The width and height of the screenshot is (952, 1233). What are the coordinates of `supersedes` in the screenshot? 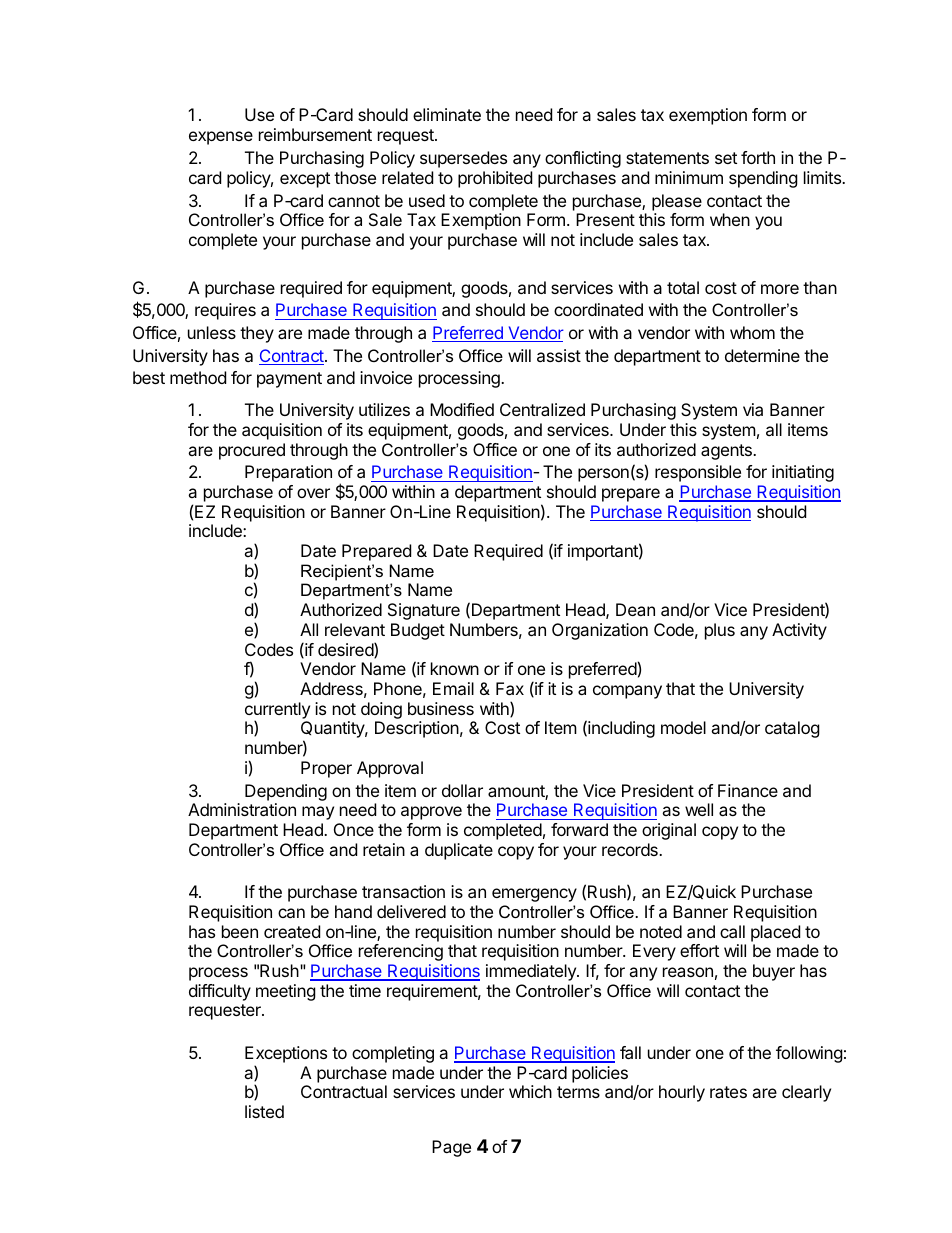 It's located at (463, 159).
